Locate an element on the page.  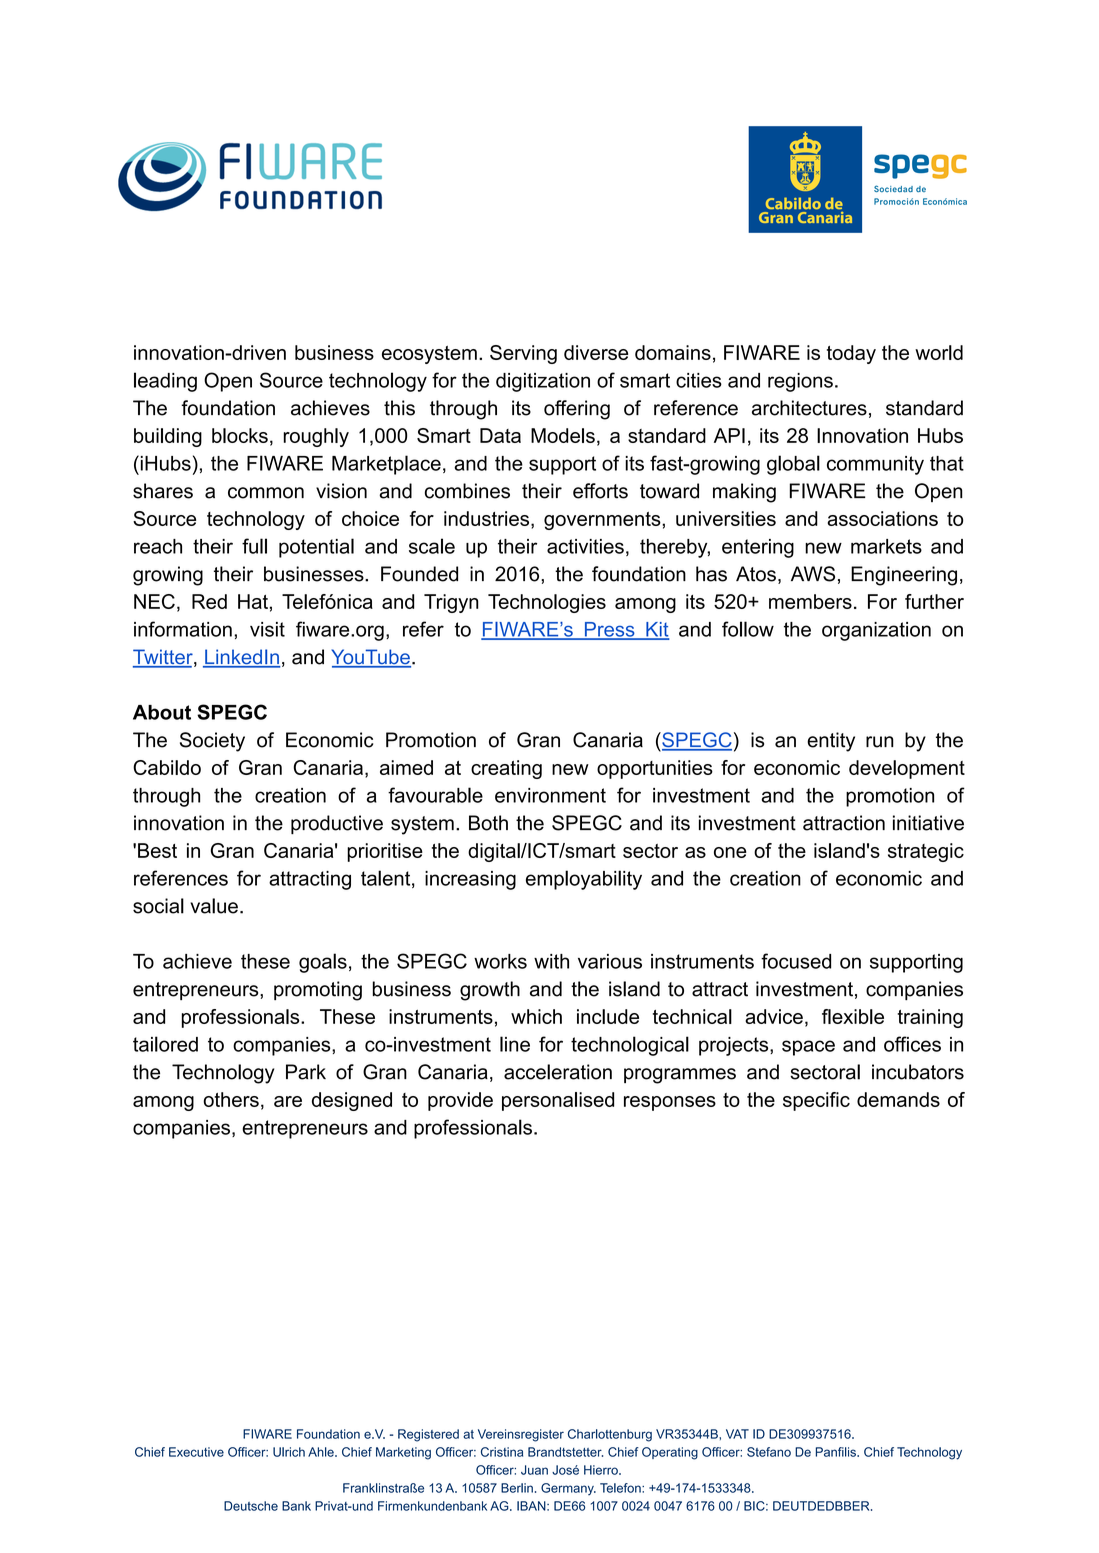
with is located at coordinates (551, 961).
